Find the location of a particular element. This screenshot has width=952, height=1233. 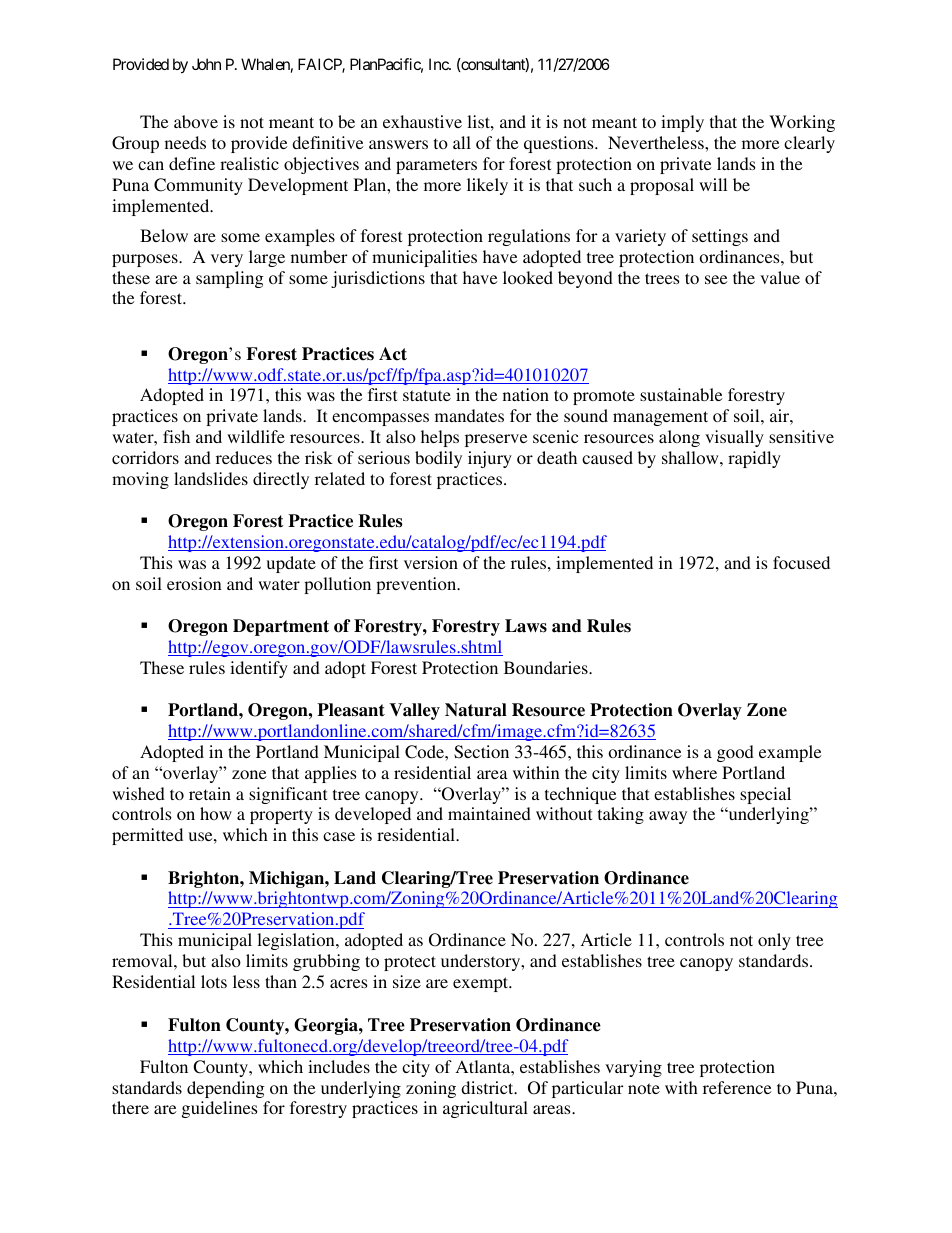

exhaustive is located at coordinates (422, 121).
